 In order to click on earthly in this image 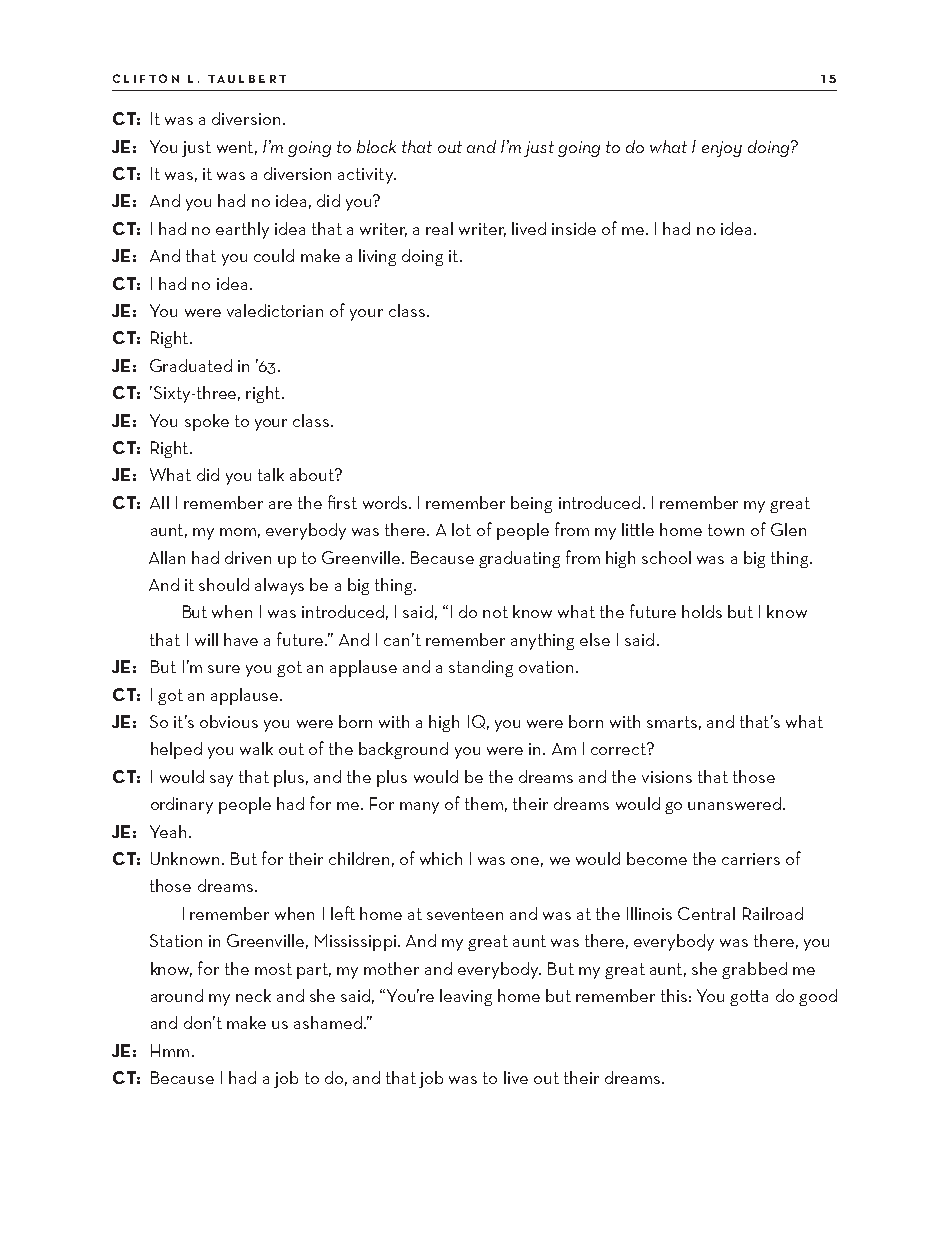, I will do `click(242, 230)`.
